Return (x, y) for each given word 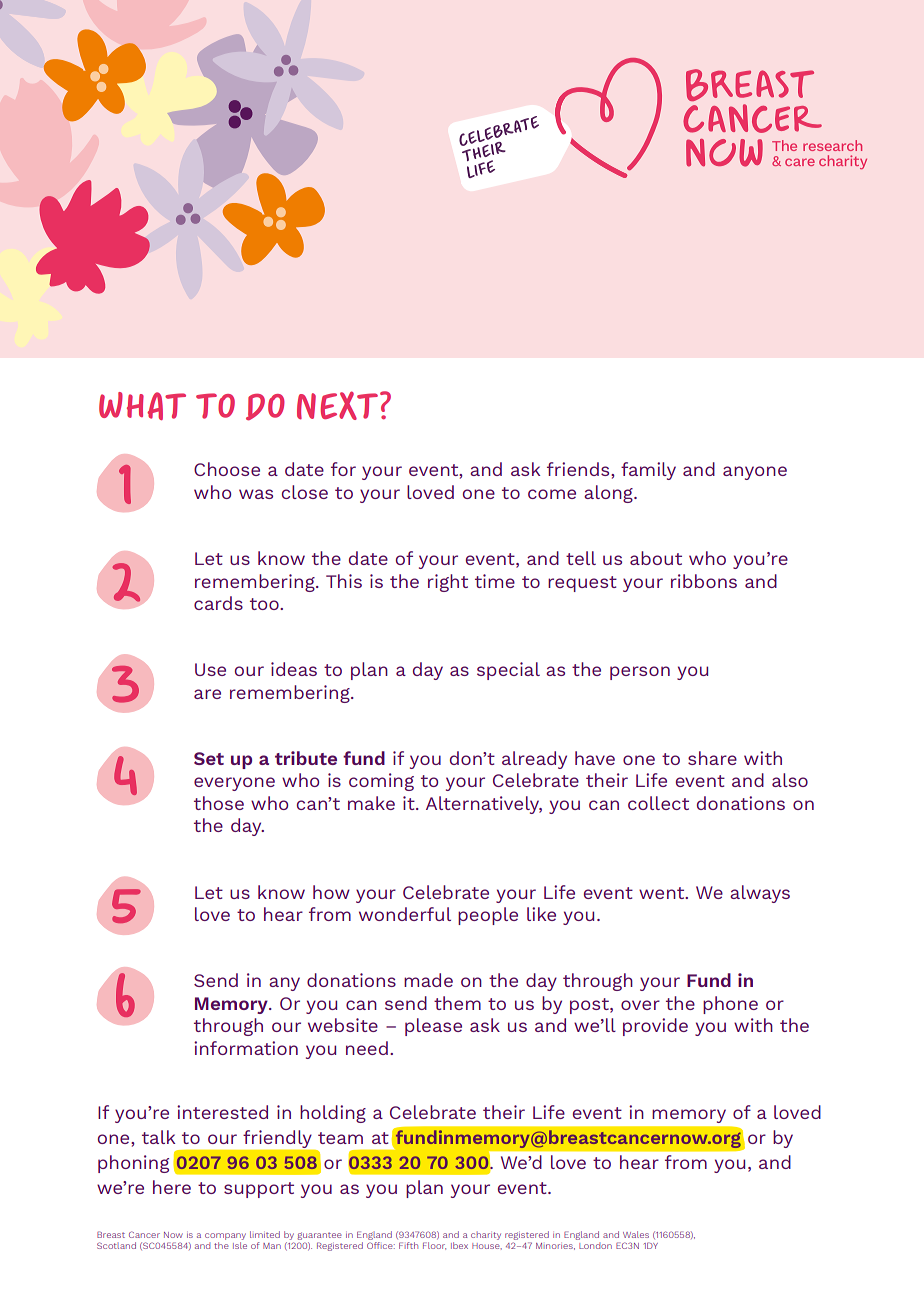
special (508, 671)
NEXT (337, 405)
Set (209, 758)
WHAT (142, 406)
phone (730, 1005)
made (428, 980)
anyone (755, 473)
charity (486, 1236)
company (225, 1238)
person (640, 673)
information (246, 1048)
